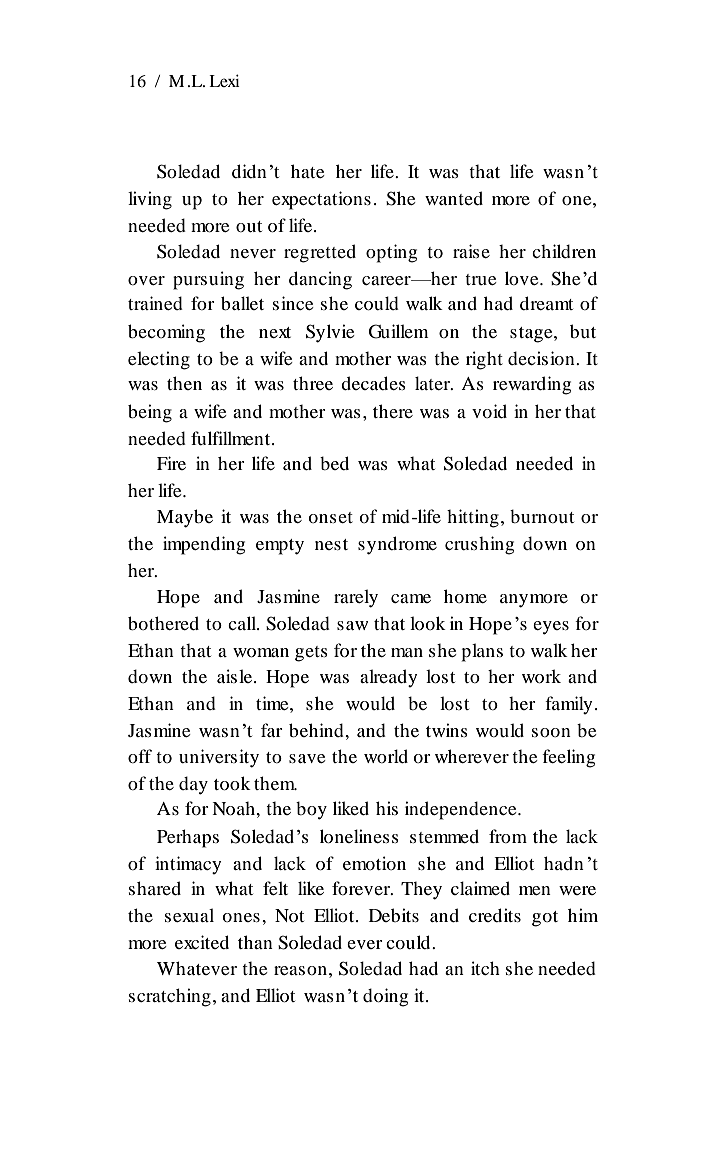 This screenshot has width=722, height=1156. I want to click on burnout, so click(542, 516).
